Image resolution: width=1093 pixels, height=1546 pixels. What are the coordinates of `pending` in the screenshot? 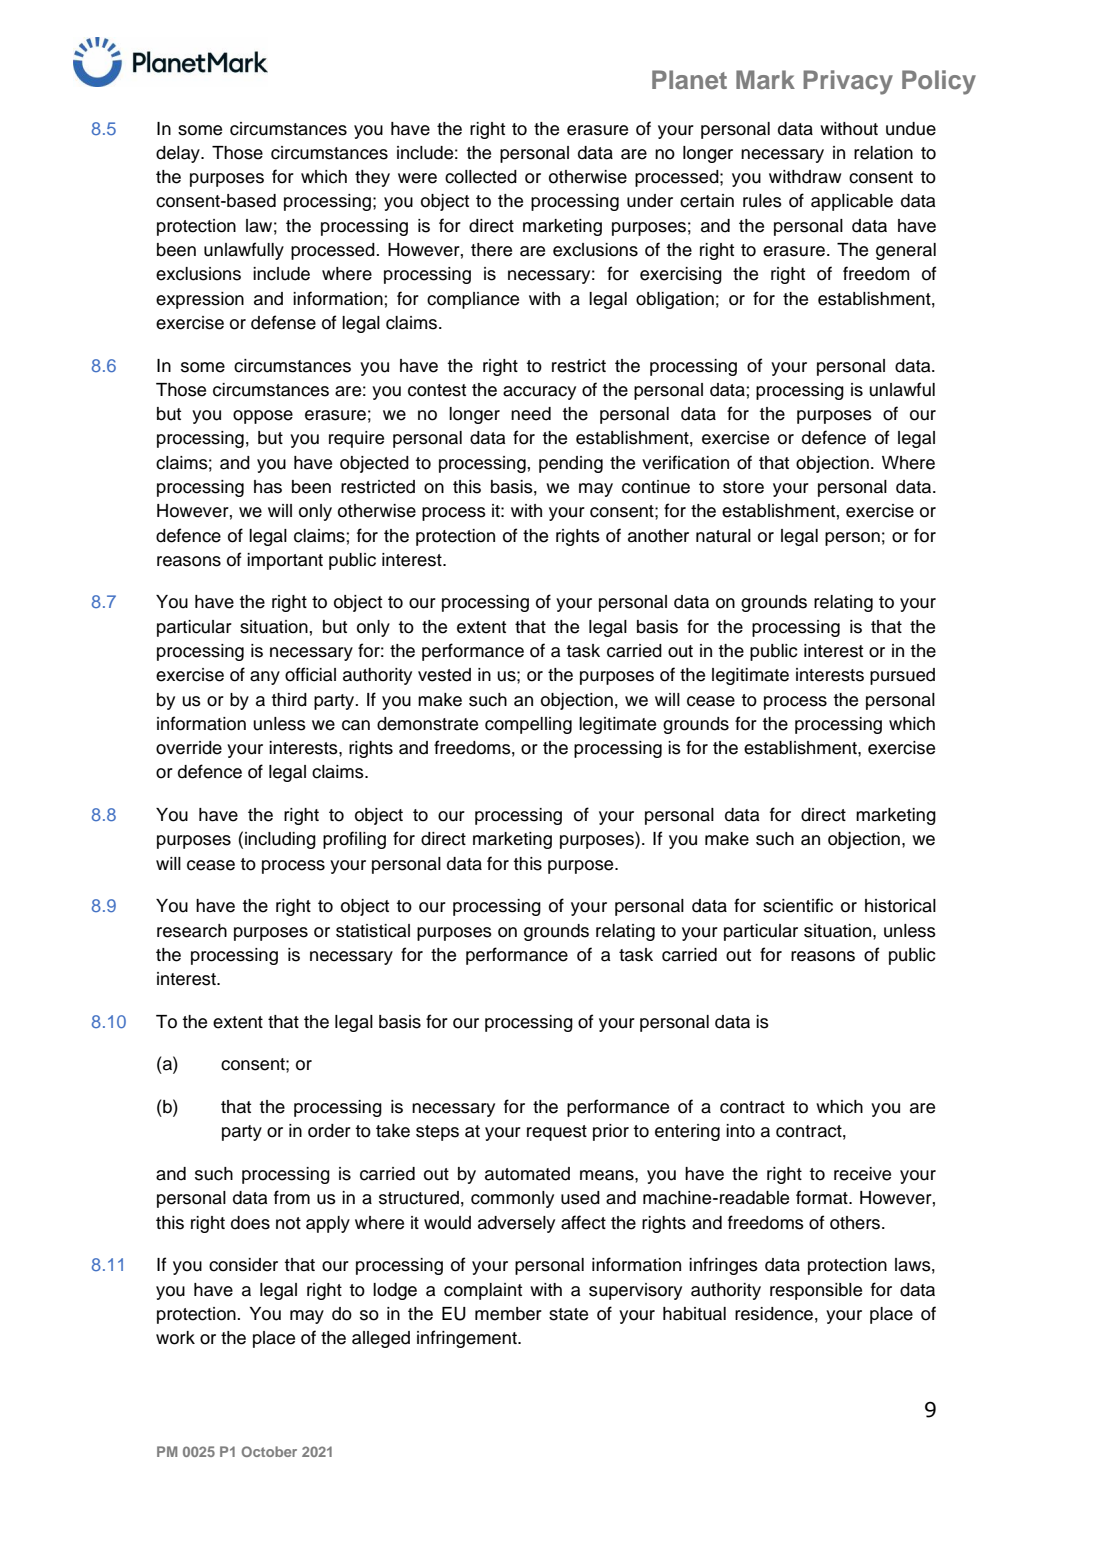 It's located at (571, 464).
